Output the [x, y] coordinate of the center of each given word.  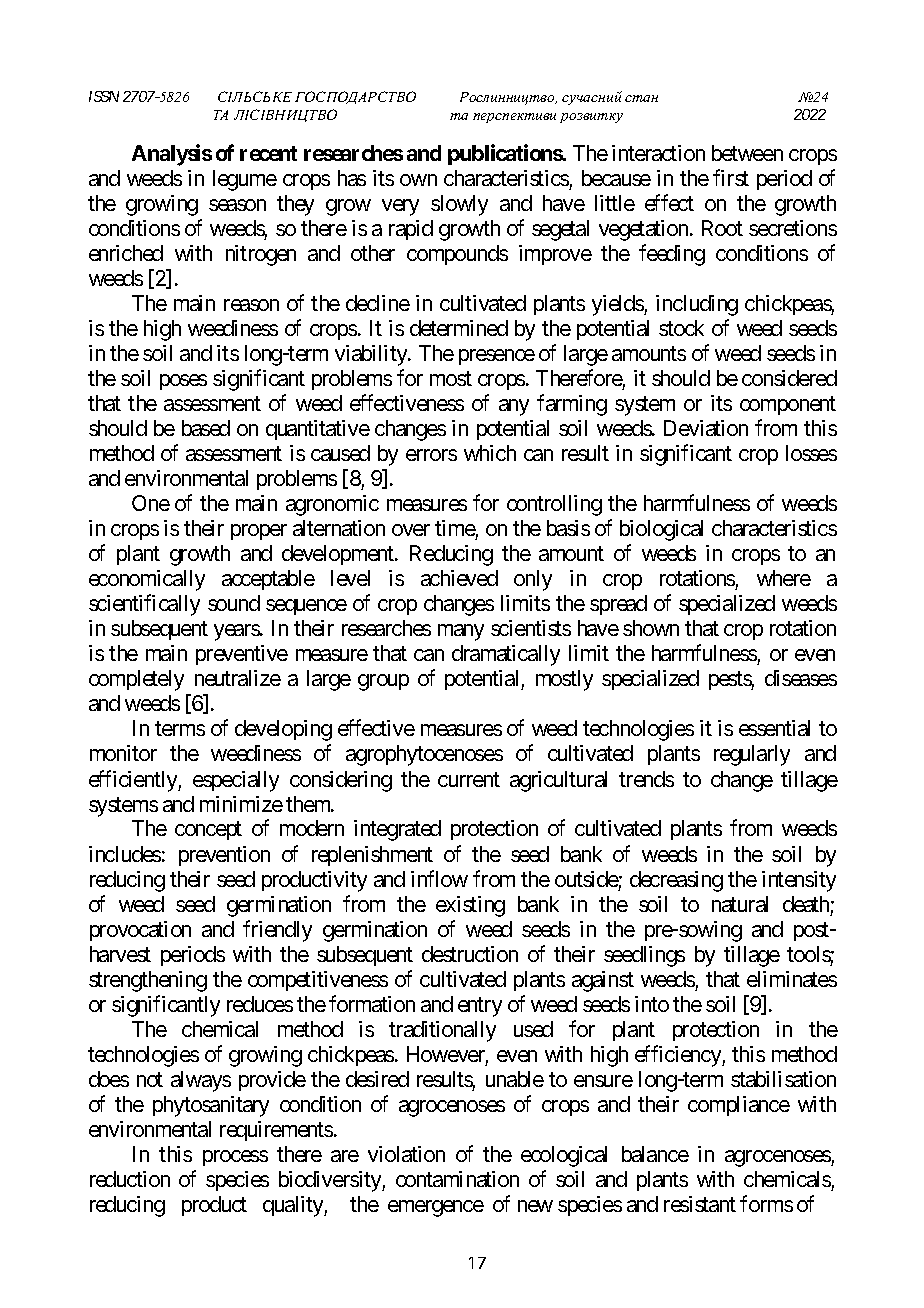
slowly [459, 205]
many [461, 632]
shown [651, 628]
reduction [130, 1179]
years [237, 632]
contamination [457, 1179]
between [747, 153]
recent [268, 153]
